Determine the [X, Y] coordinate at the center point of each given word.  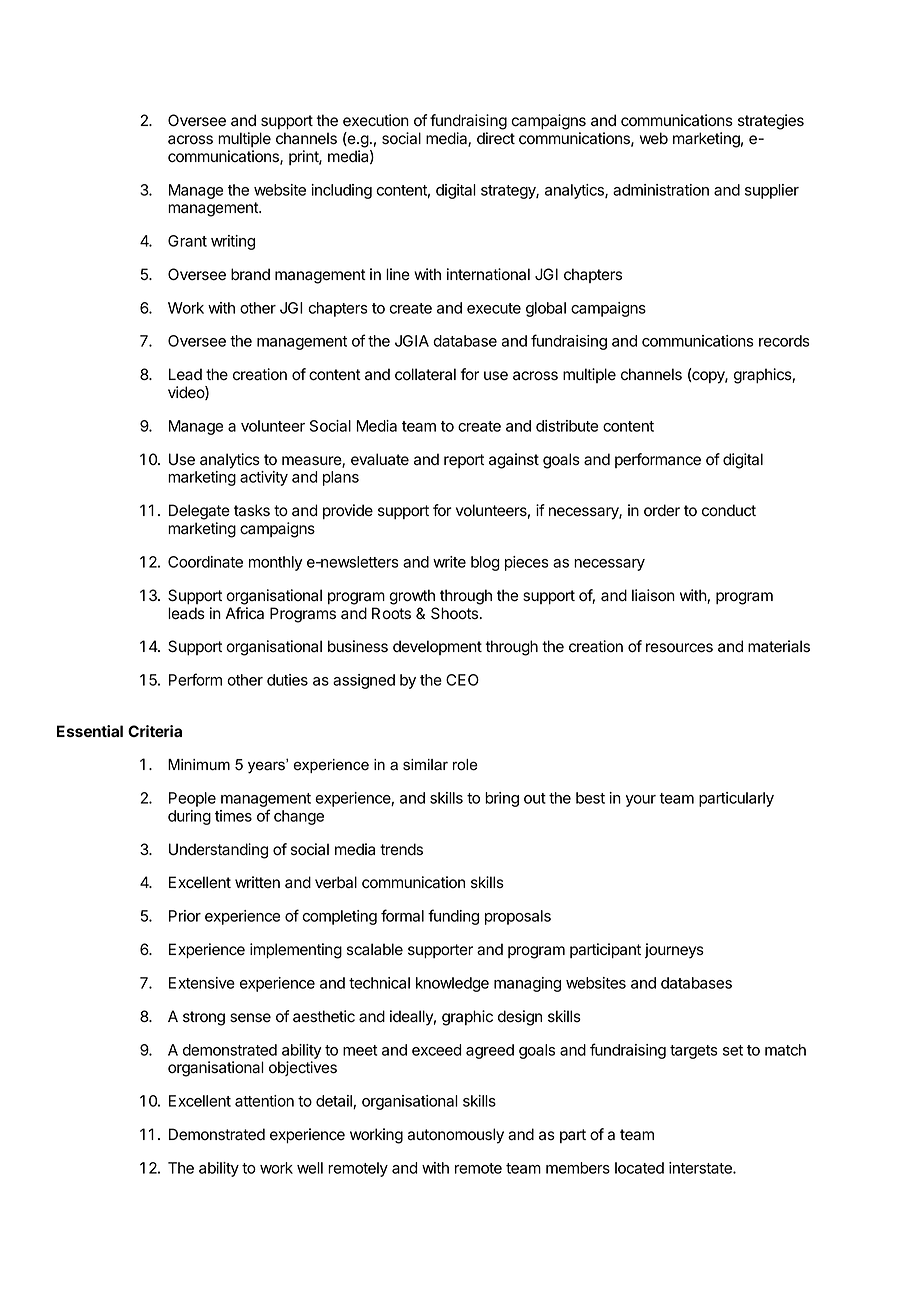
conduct [729, 510]
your [641, 801]
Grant [187, 241]
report [464, 461]
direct [496, 138]
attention [264, 1101]
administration [661, 190]
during [189, 817]
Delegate [199, 512]
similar [425, 765]
